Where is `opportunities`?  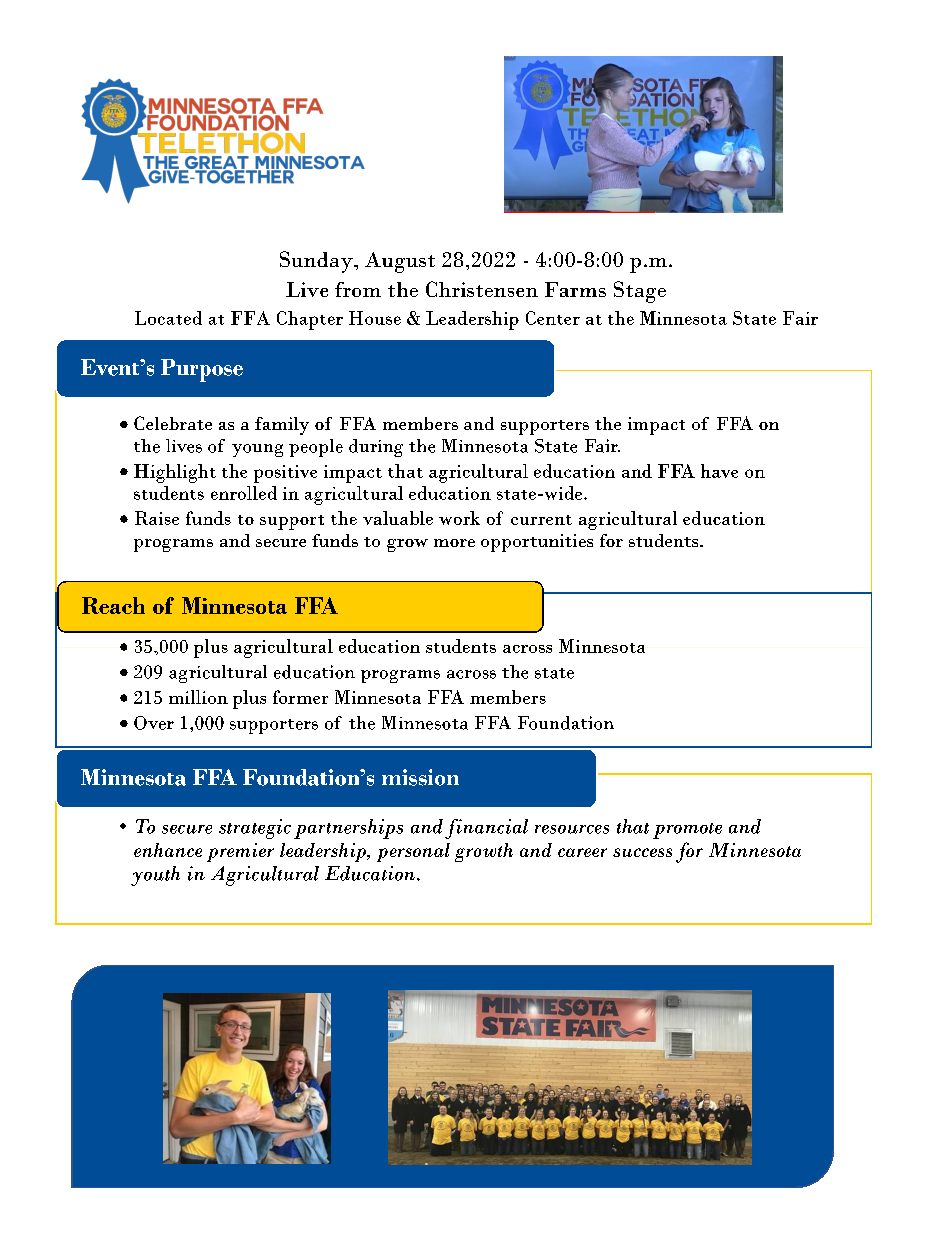
opportunities is located at coordinates (537, 543).
